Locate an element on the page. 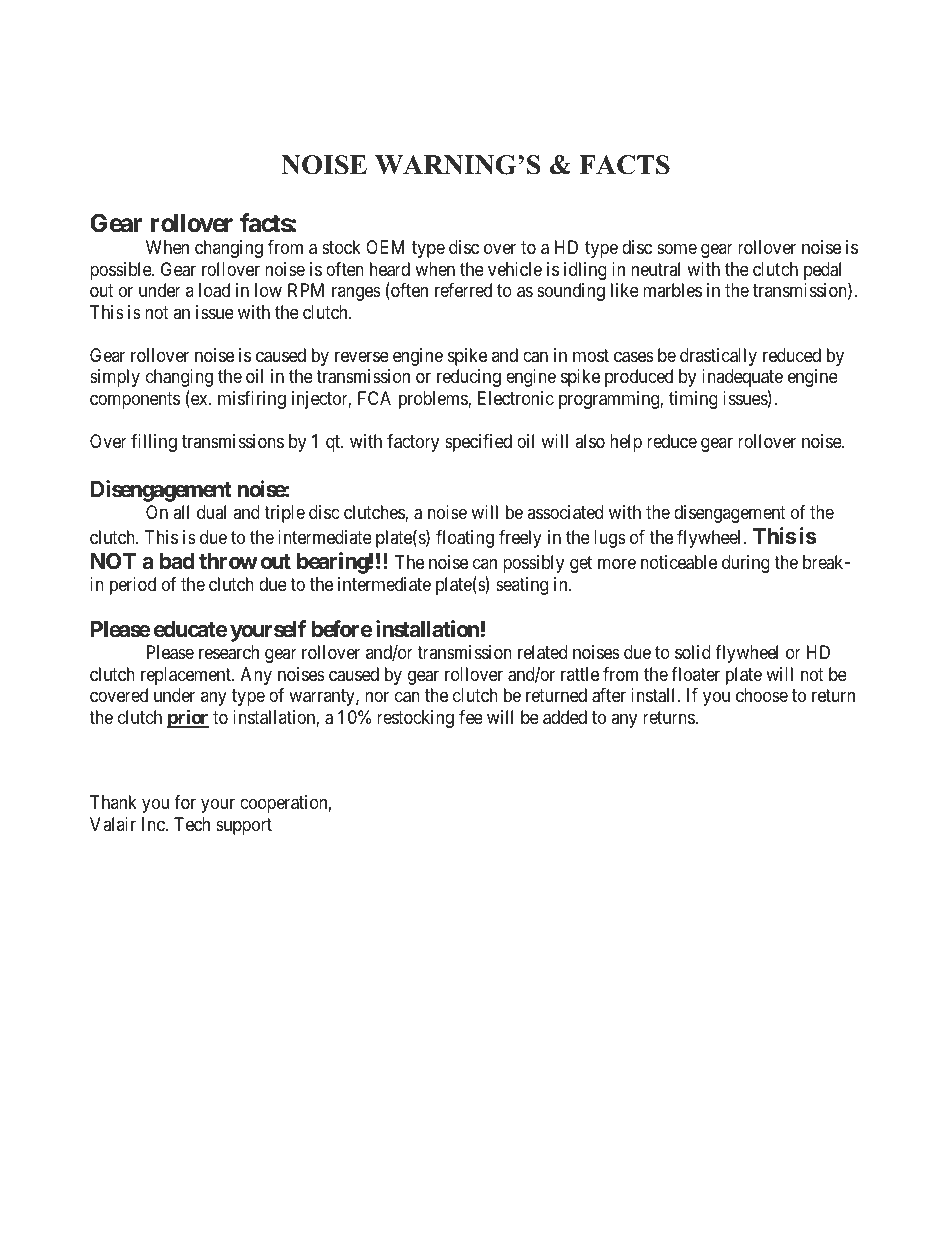 The height and width of the page is (1233, 952). some is located at coordinates (677, 249).
